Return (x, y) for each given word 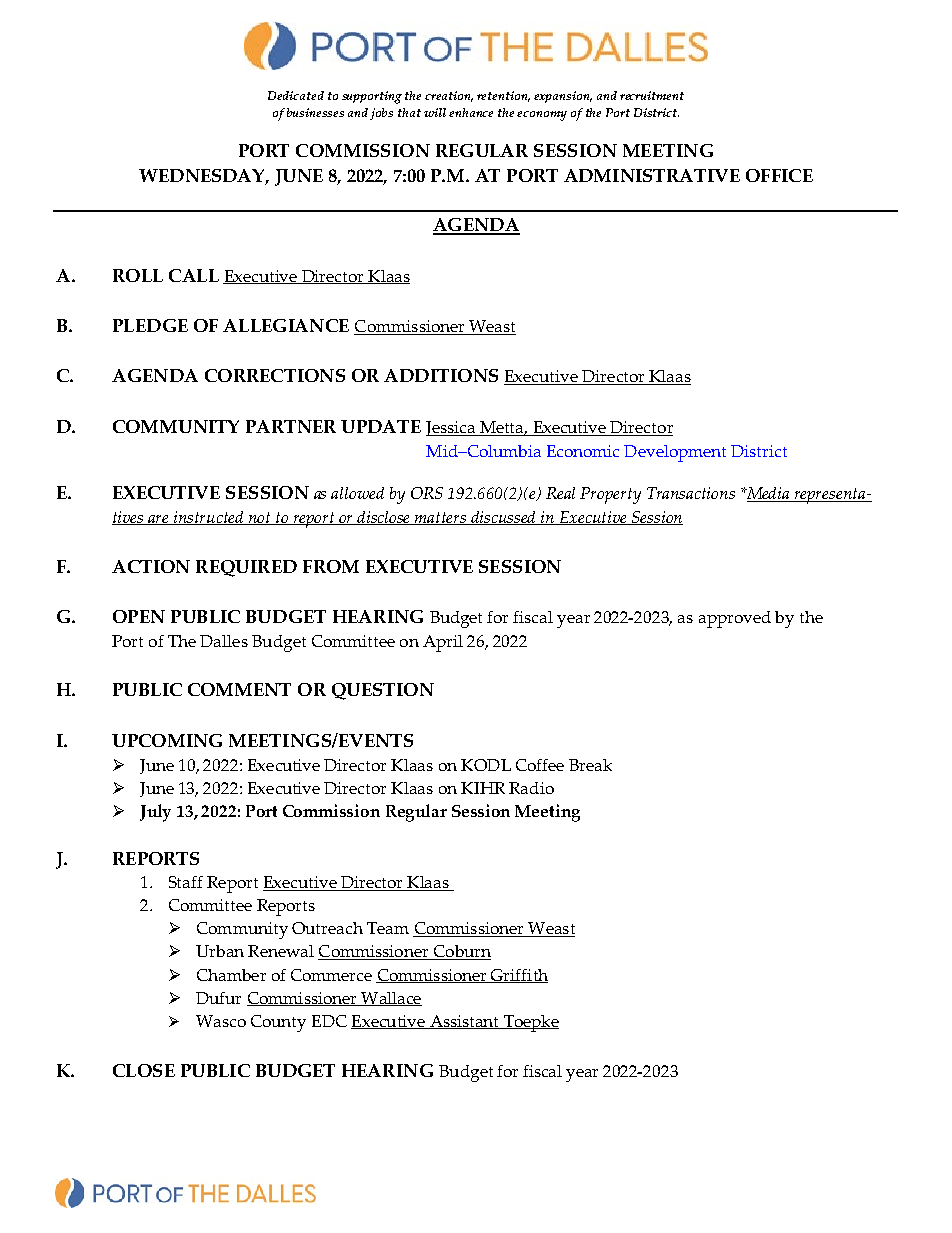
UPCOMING (167, 740)
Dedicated (296, 95)
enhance (471, 112)
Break (590, 765)
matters (441, 518)
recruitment (652, 95)
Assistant (464, 1022)
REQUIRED (246, 568)
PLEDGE (150, 325)
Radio (531, 788)
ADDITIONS (441, 375)
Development (675, 453)
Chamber (231, 975)
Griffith (518, 976)
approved (735, 619)
